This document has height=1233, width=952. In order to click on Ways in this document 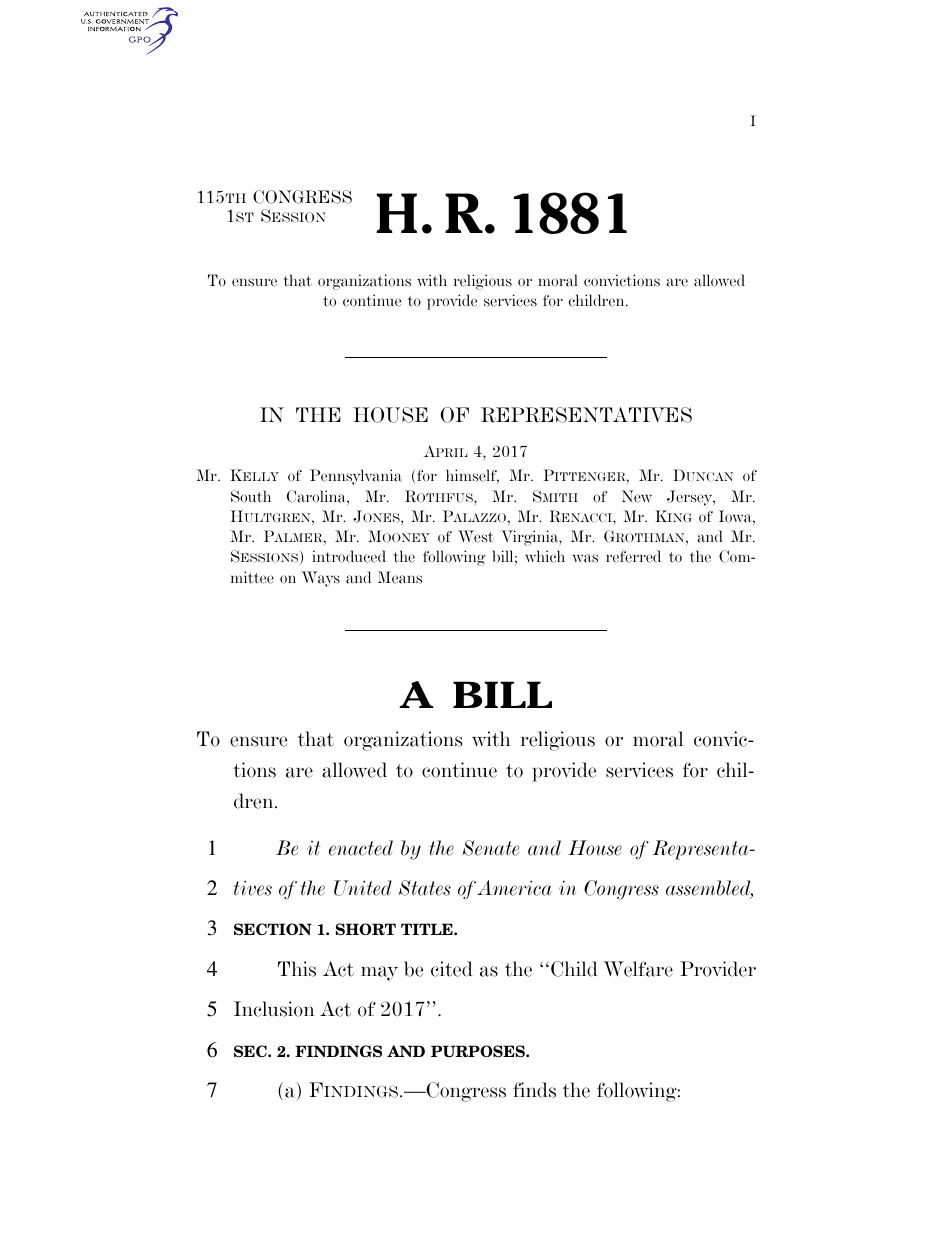, I will do `click(321, 579)`.
